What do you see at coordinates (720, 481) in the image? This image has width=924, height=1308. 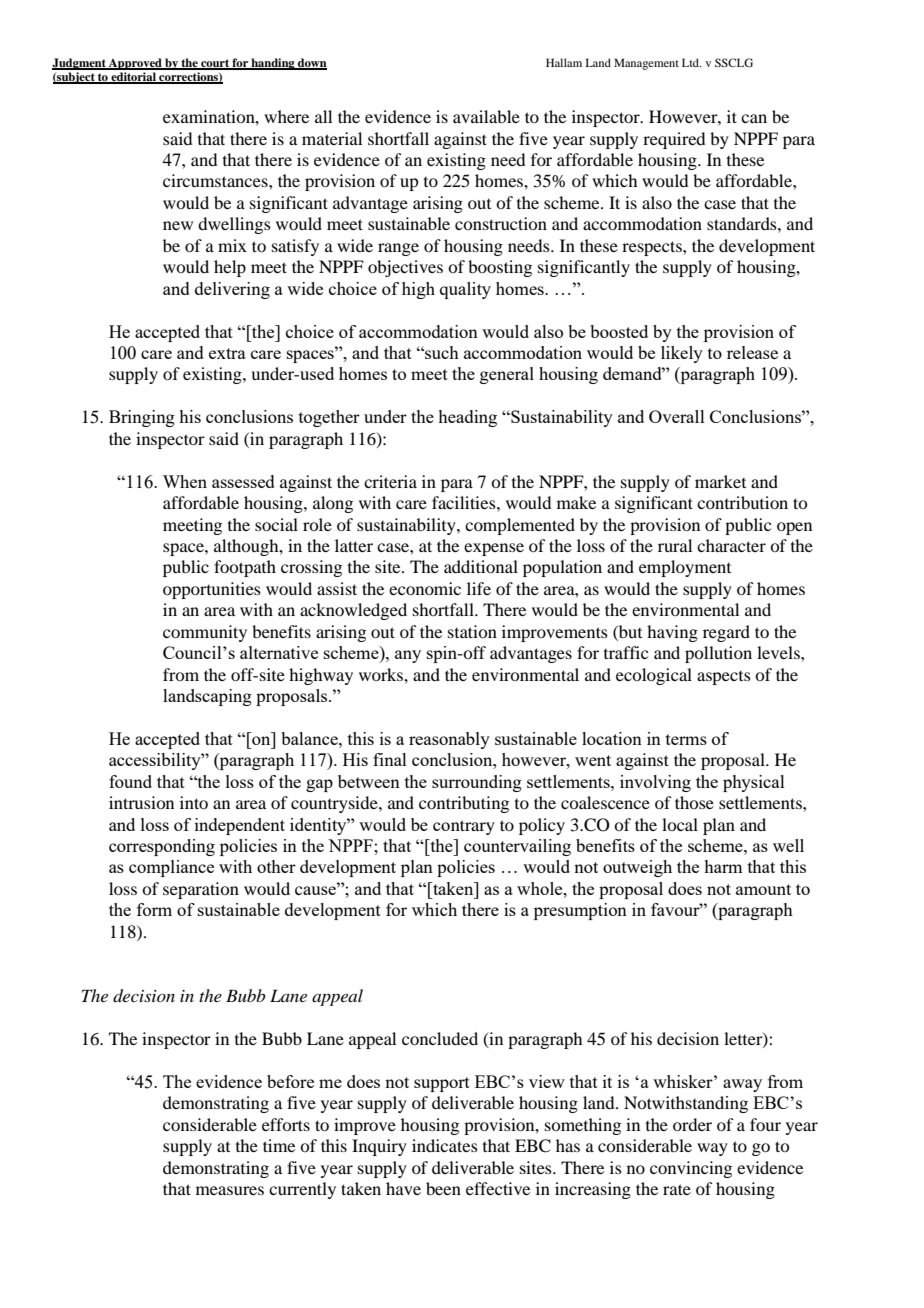 I see `market` at bounding box center [720, 481].
